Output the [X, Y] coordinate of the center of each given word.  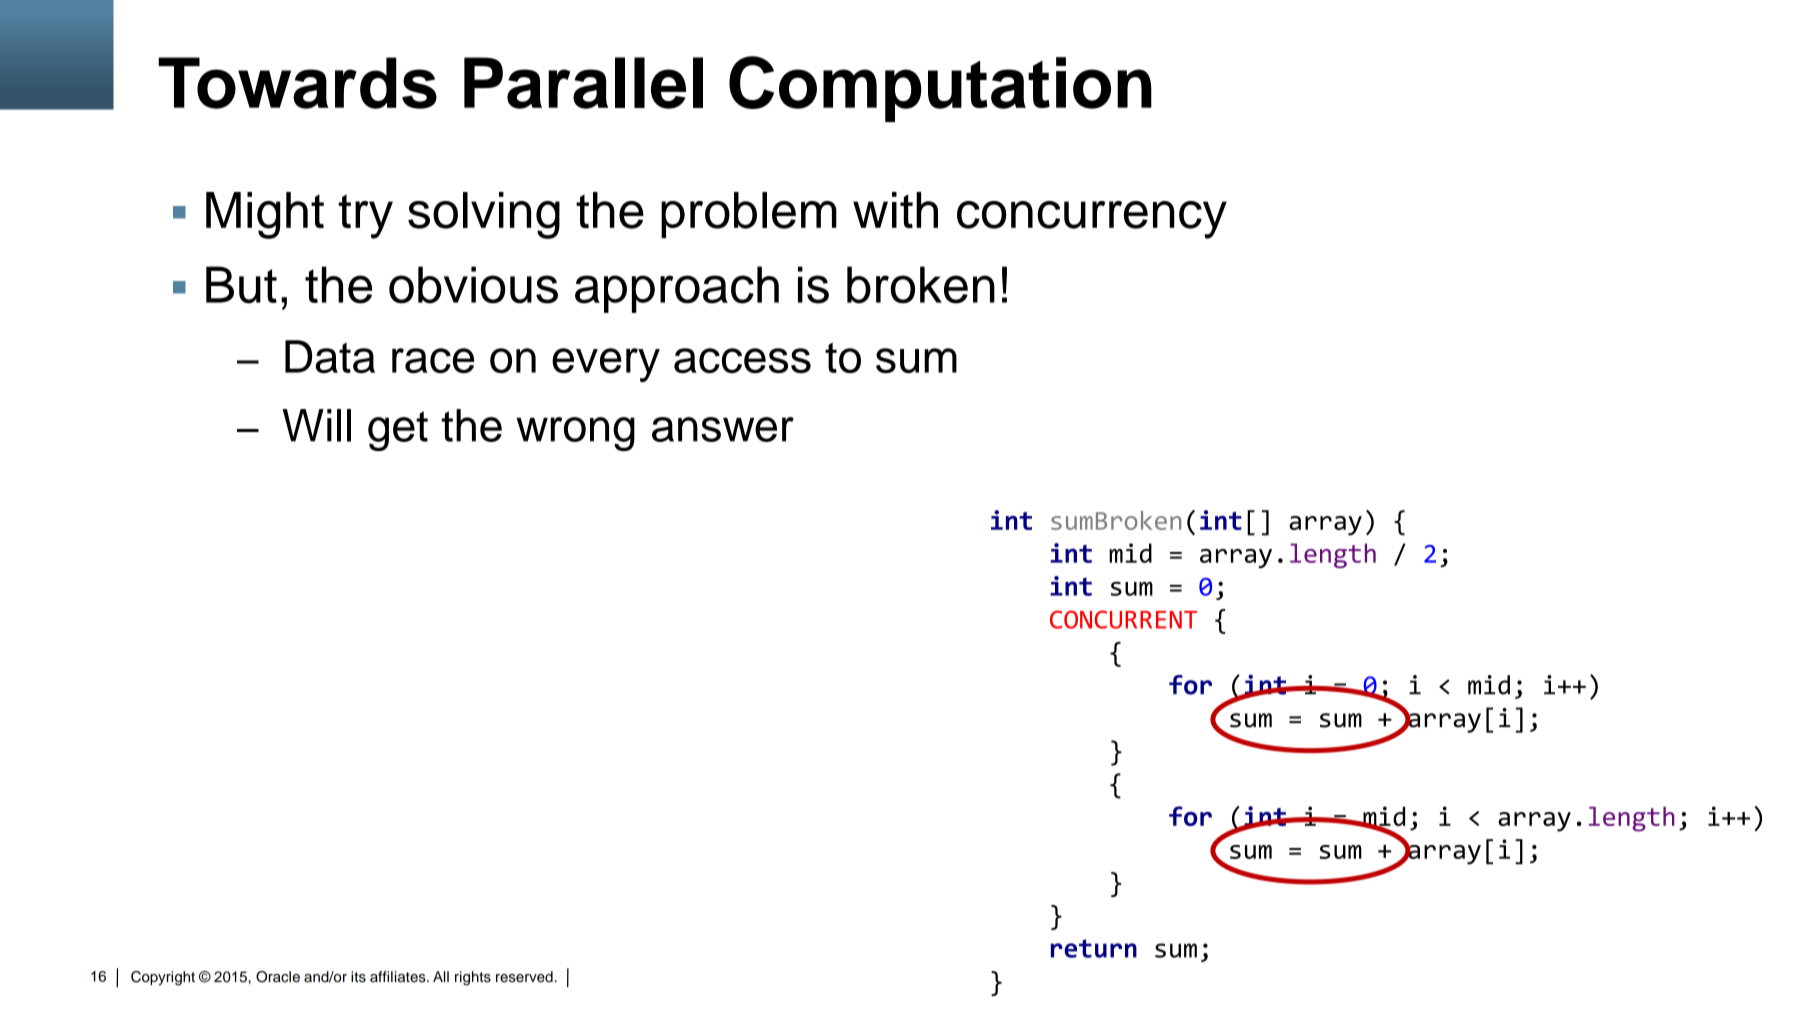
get [398, 431]
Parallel [583, 83]
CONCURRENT [1123, 619]
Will [316, 425]
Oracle [278, 977]
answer [723, 429]
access [742, 360]
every [606, 365]
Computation [940, 89]
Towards [297, 83]
